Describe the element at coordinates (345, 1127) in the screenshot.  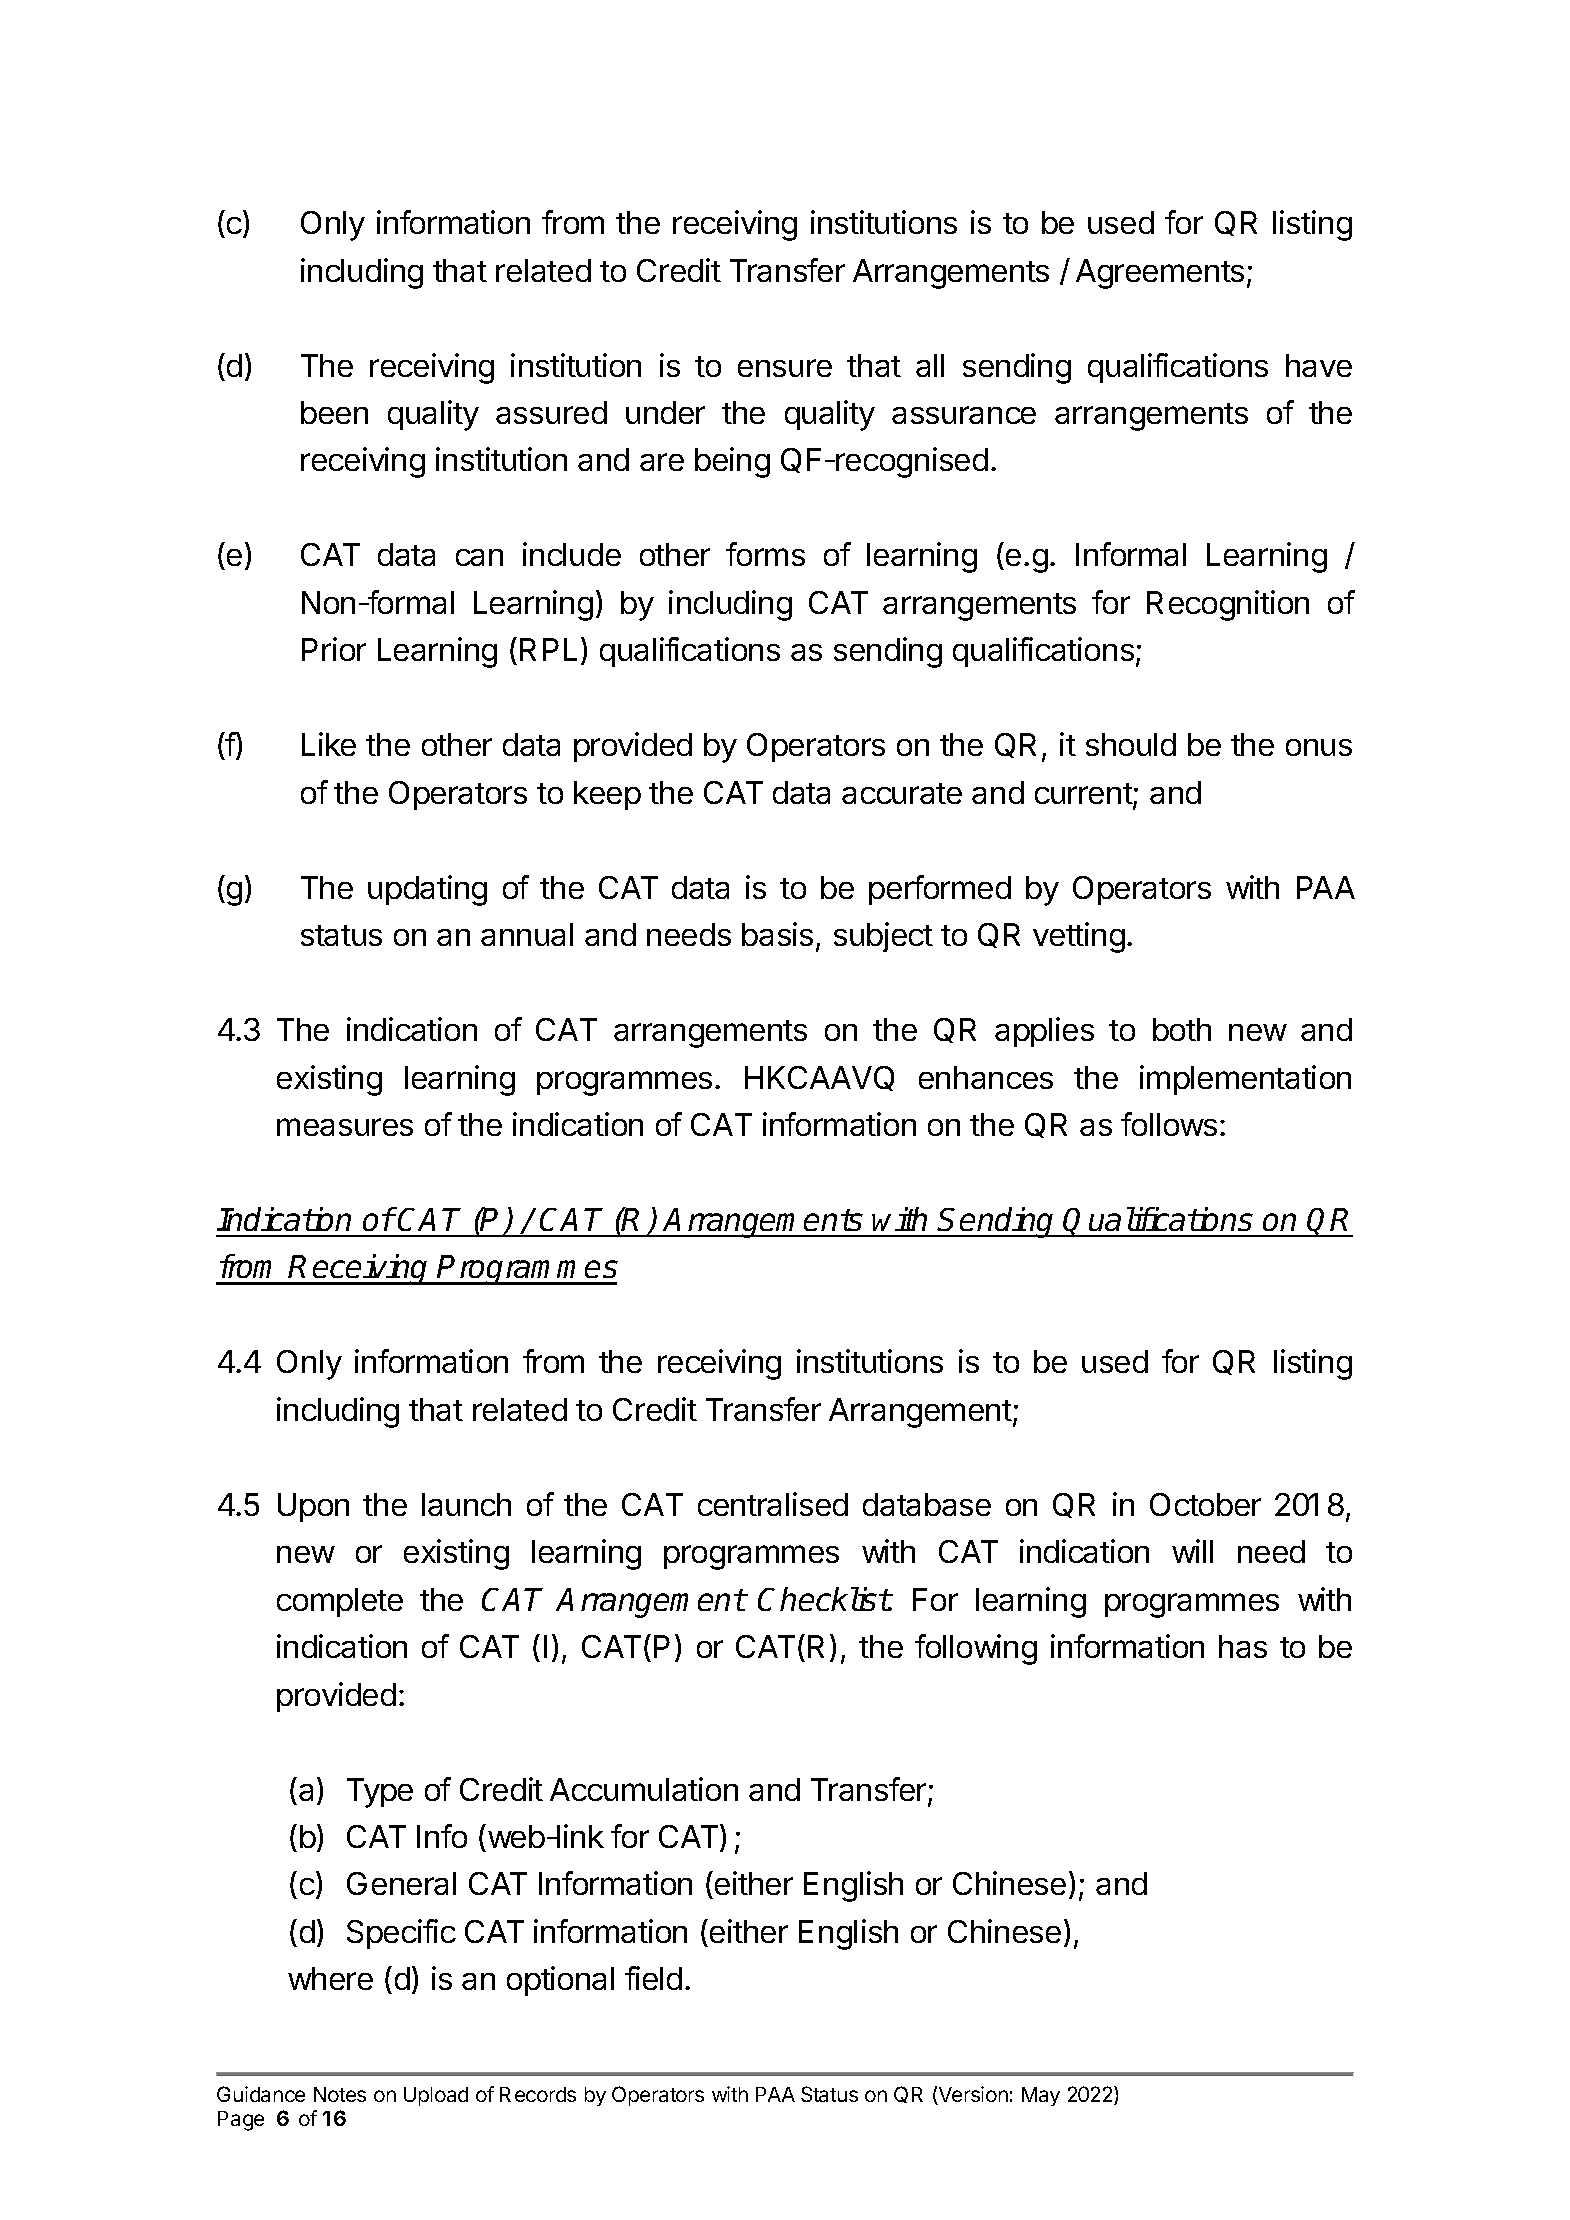
I see `measures` at that location.
